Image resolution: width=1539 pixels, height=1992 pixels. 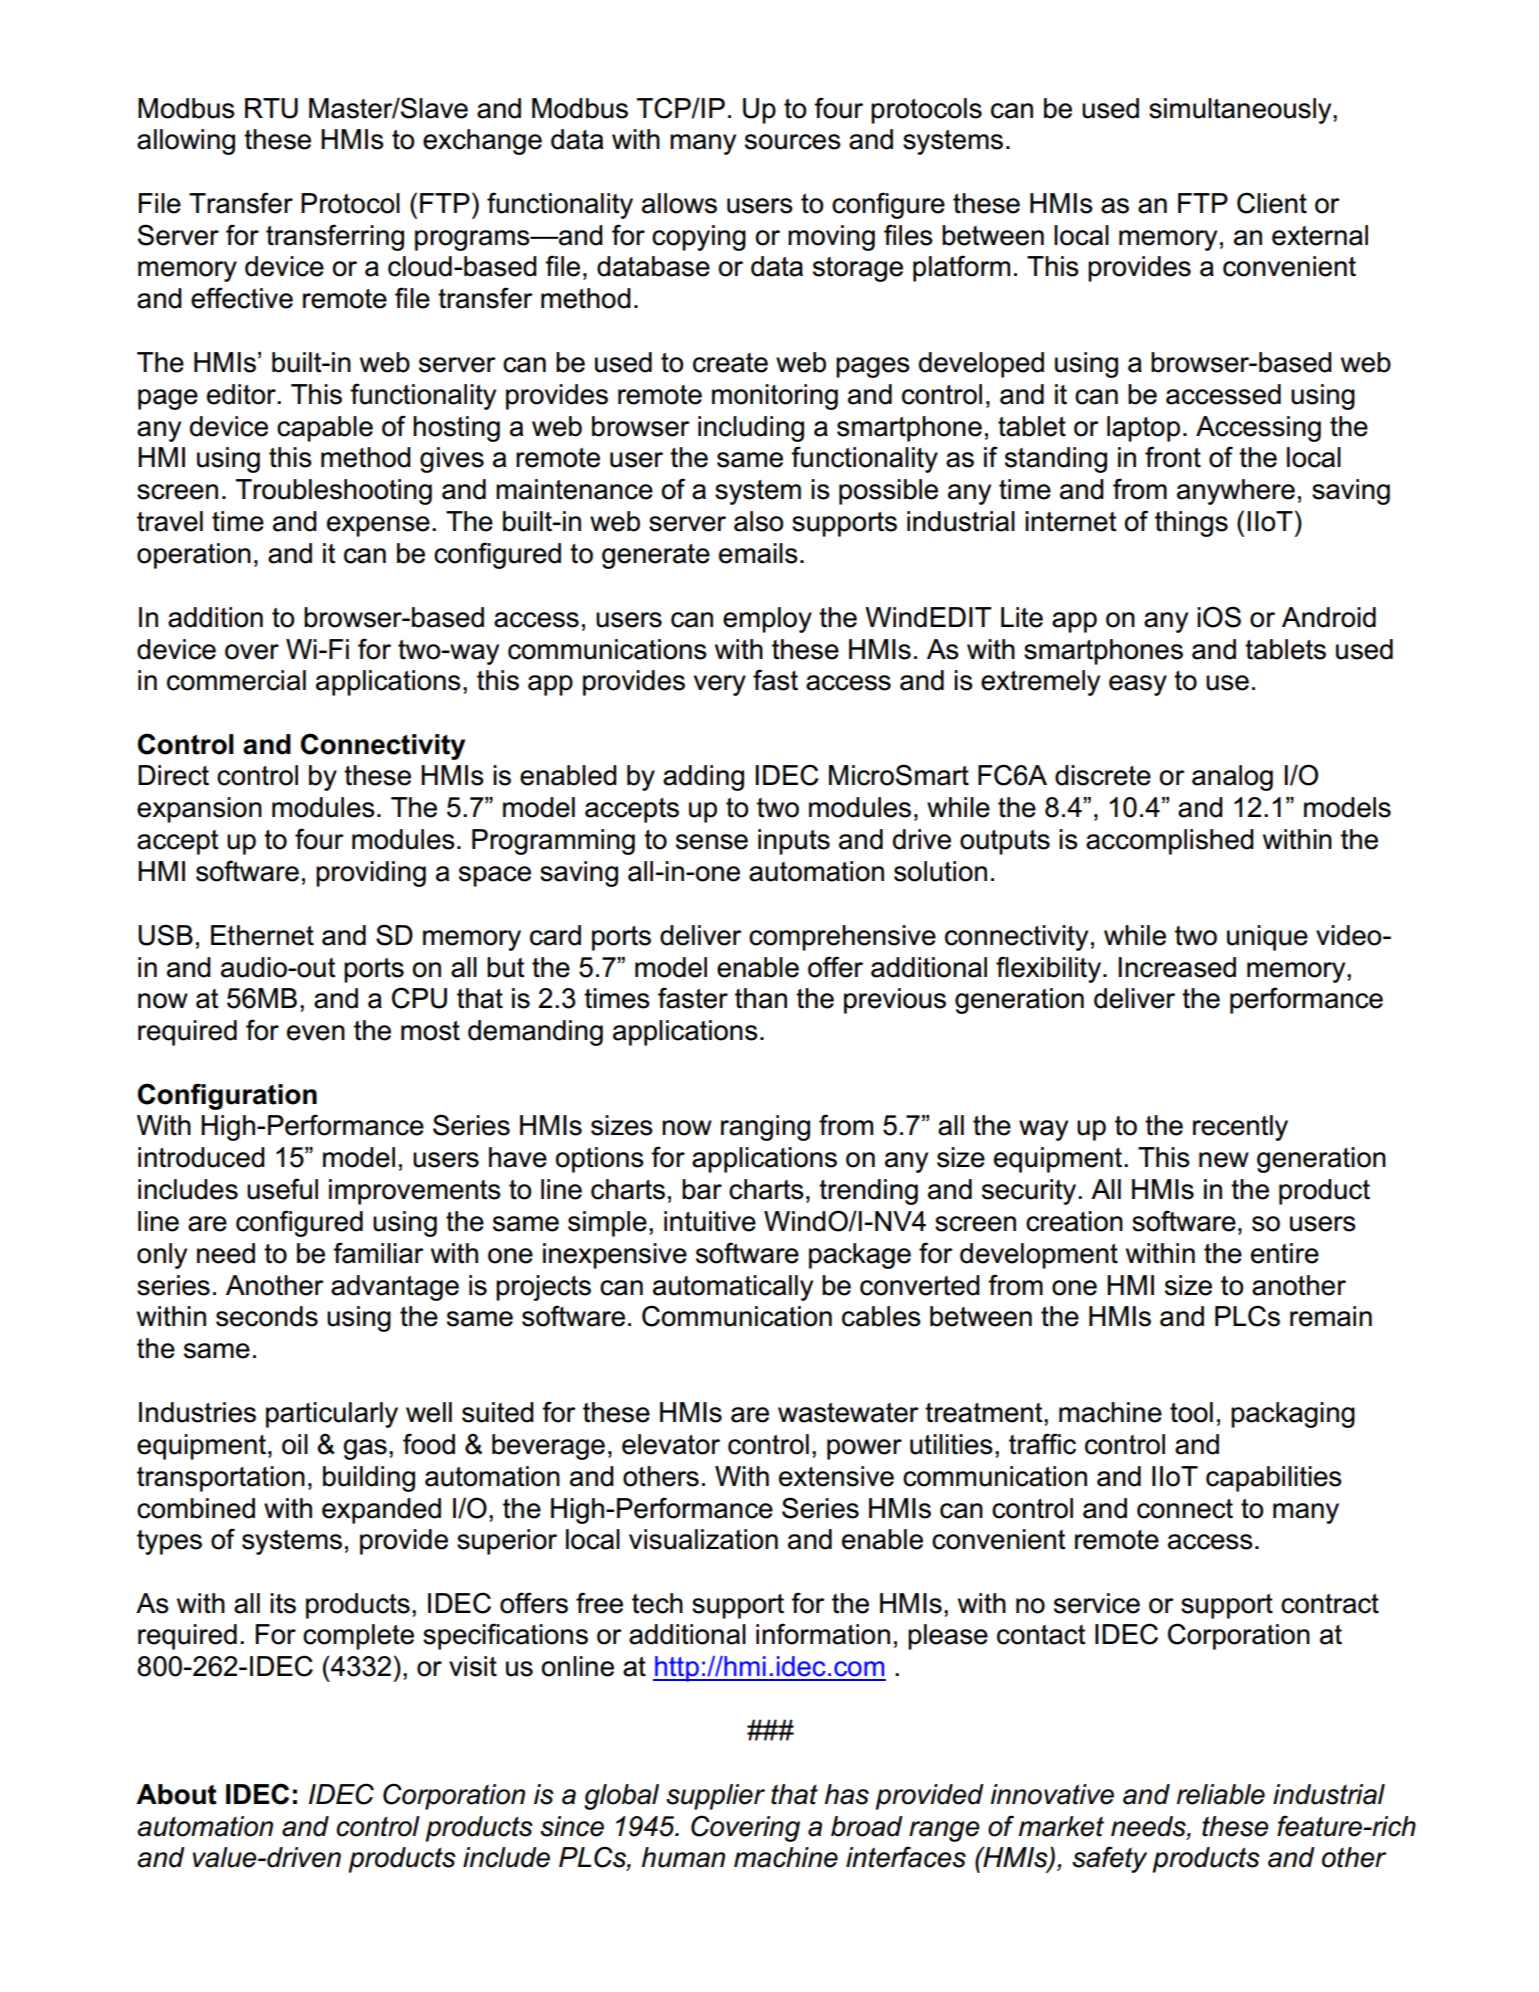 What do you see at coordinates (793, 142) in the page?
I see `sources` at bounding box center [793, 142].
